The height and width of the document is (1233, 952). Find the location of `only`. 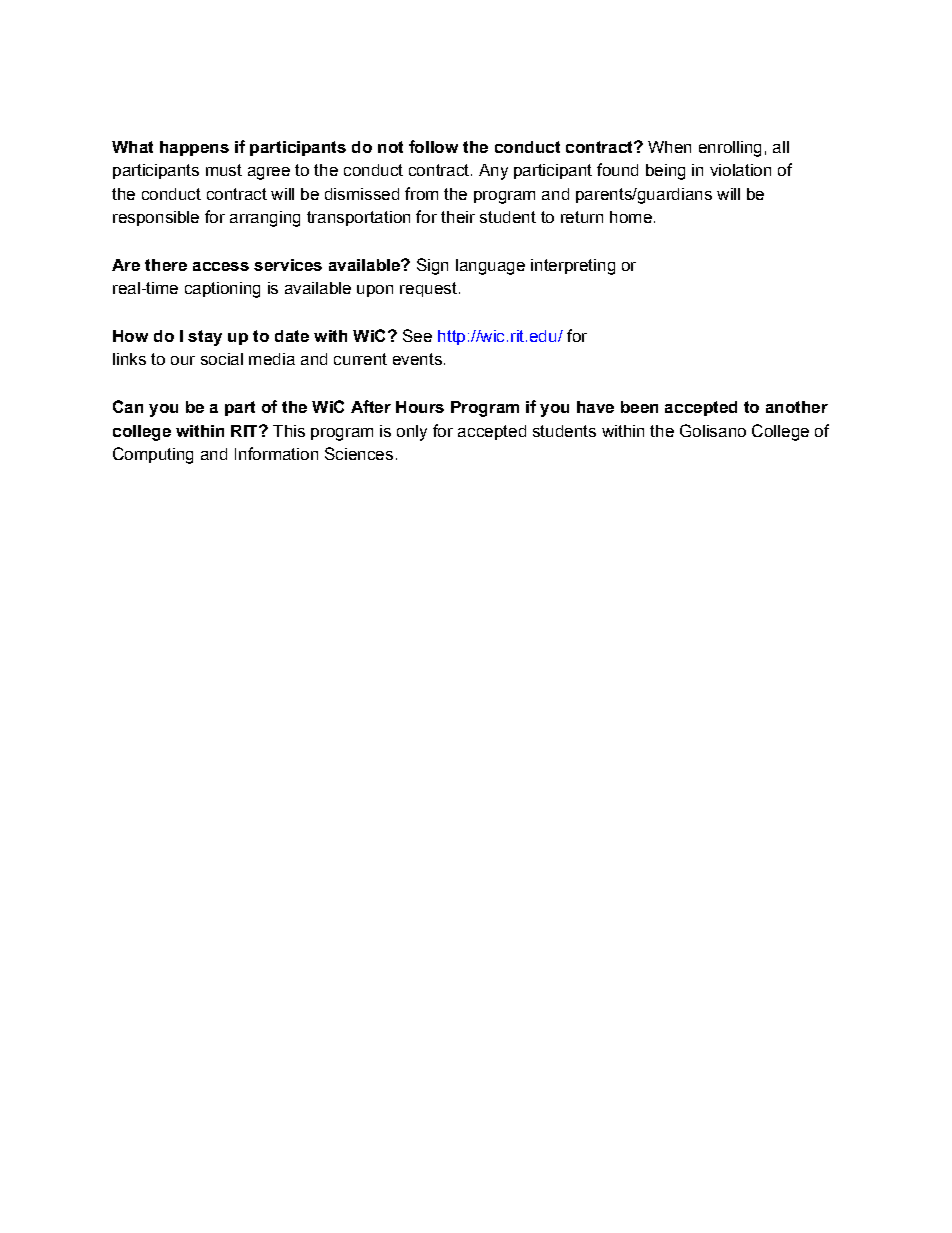

only is located at coordinates (412, 433).
